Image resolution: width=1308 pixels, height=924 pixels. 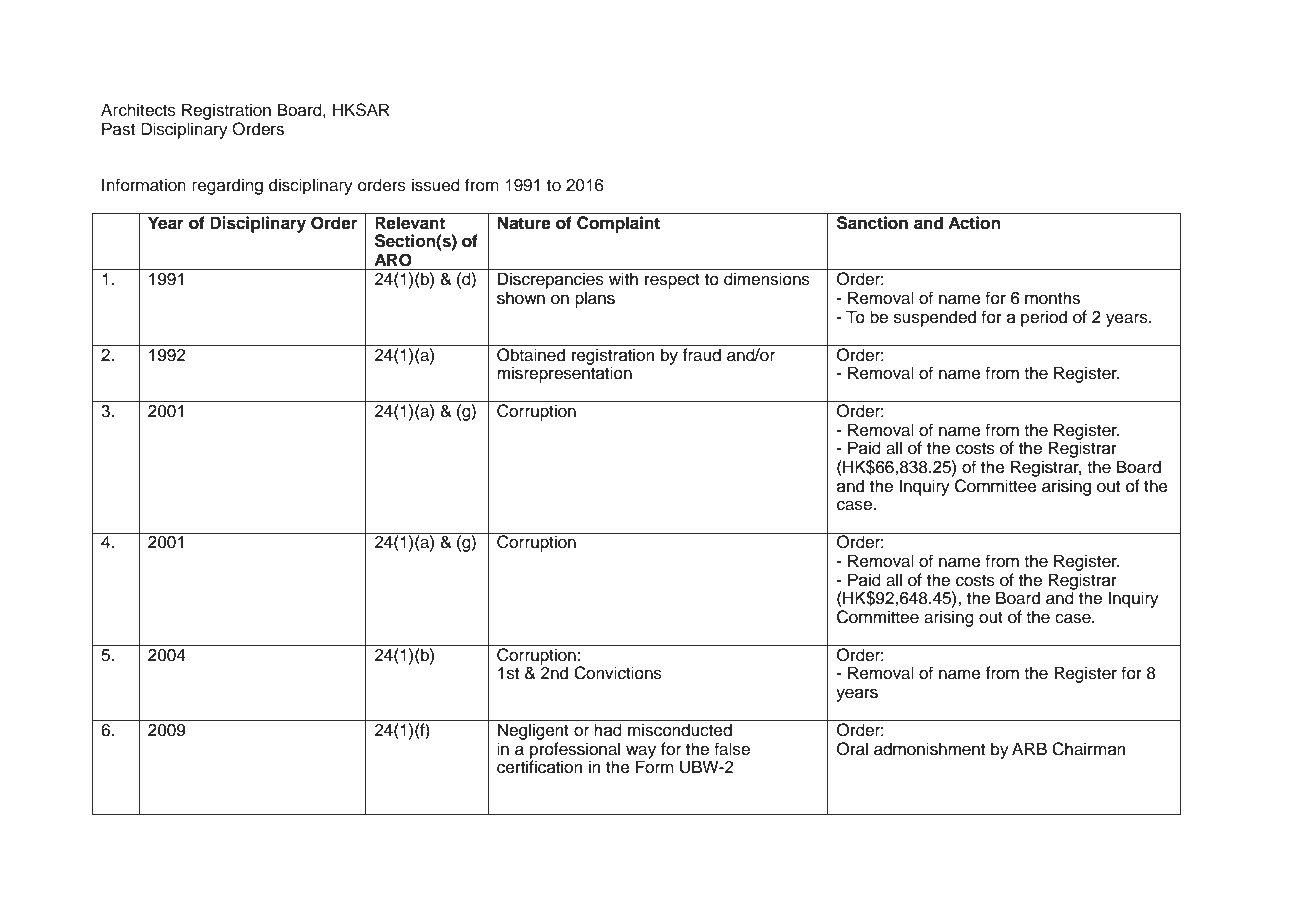 I want to click on Convictions, so click(x=618, y=673).
